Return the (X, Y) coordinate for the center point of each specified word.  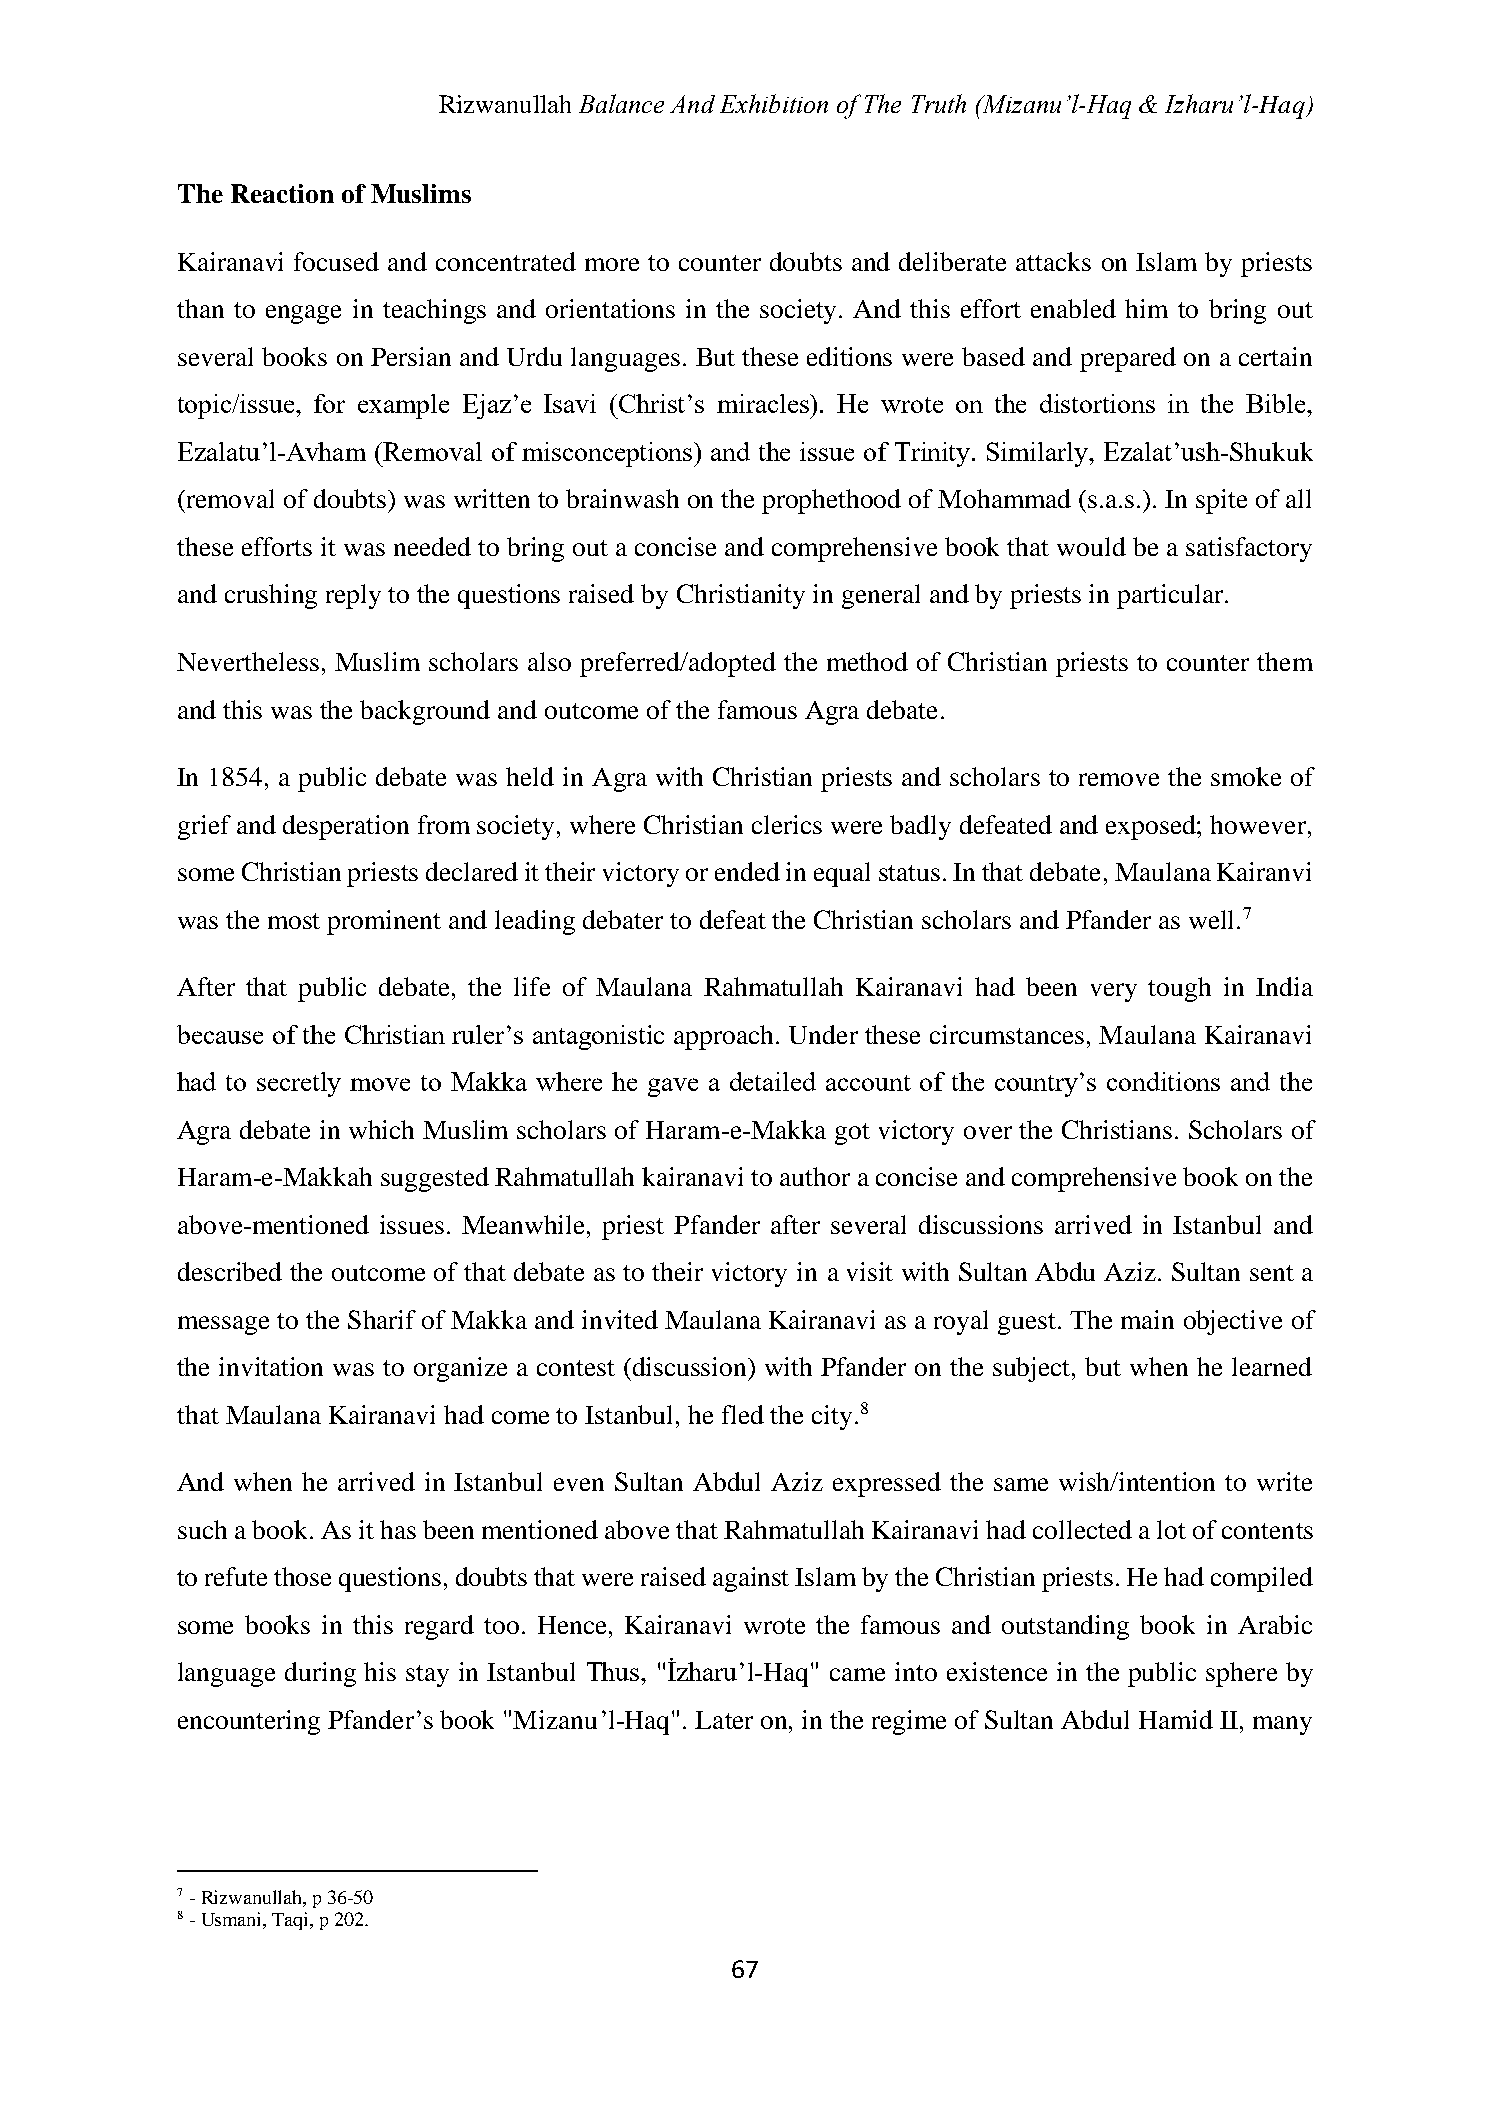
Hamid (1176, 1719)
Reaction (282, 193)
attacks (1053, 261)
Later (724, 1720)
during (320, 1674)
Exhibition (774, 103)
